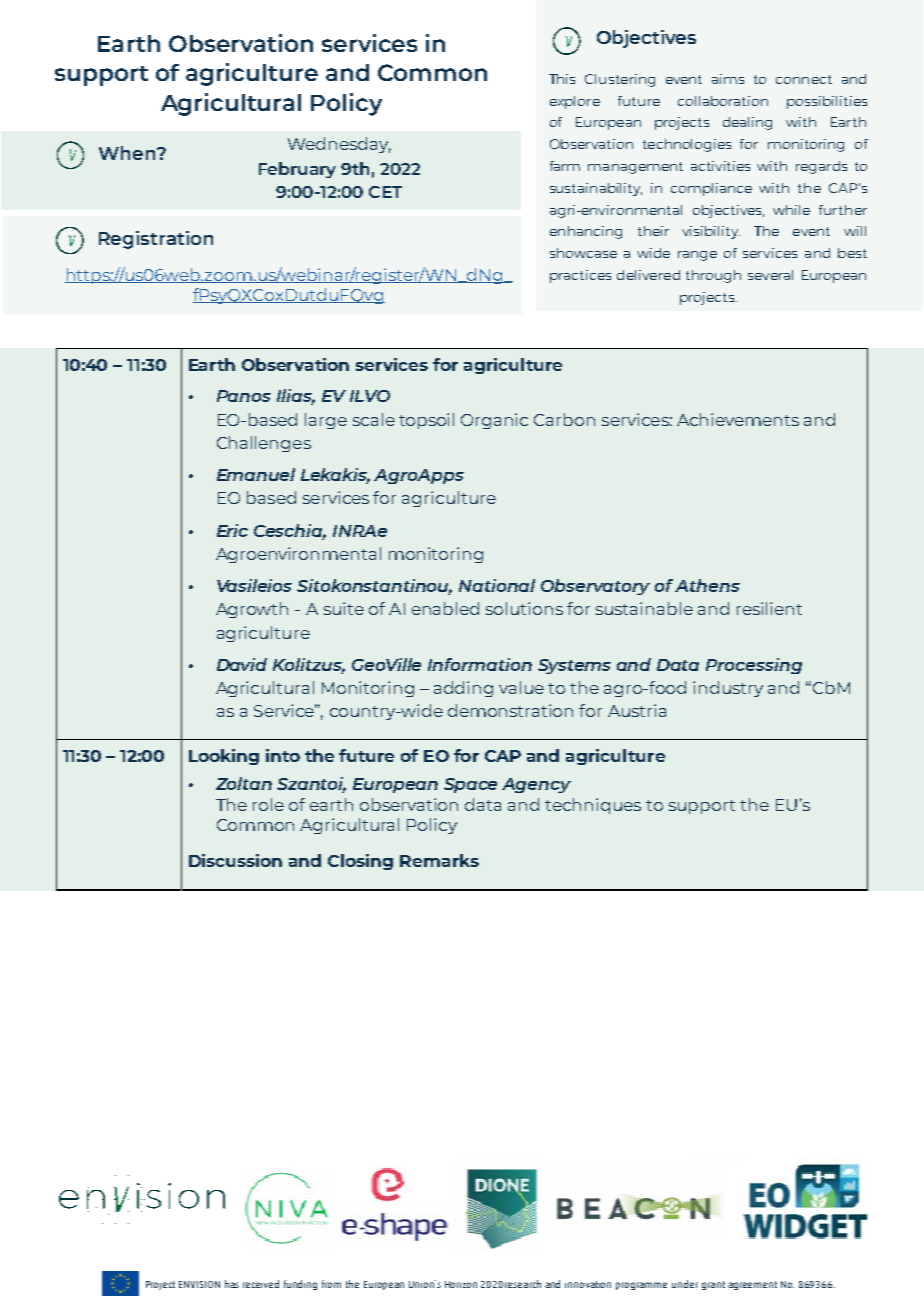 Image resolution: width=924 pixels, height=1308 pixels. What do you see at coordinates (588, 1284) in the document?
I see `innovation` at bounding box center [588, 1284].
